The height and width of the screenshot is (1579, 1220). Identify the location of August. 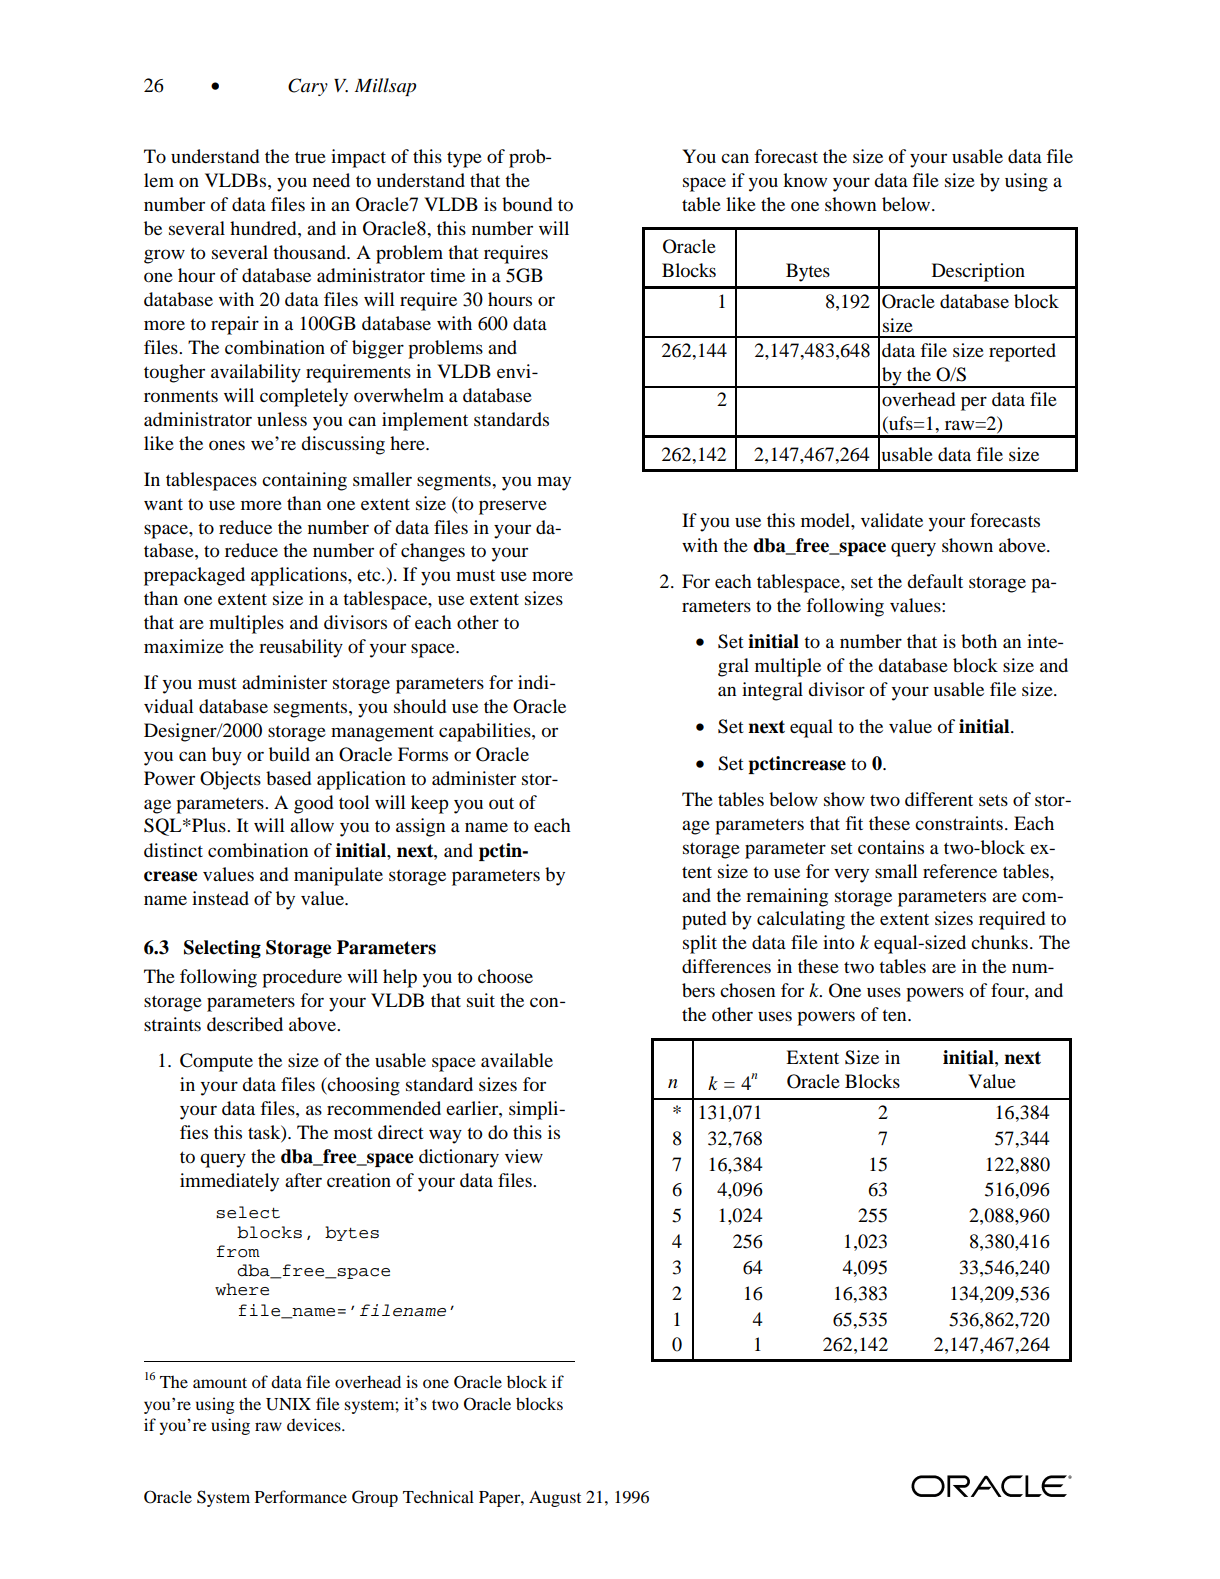
(555, 1499).
